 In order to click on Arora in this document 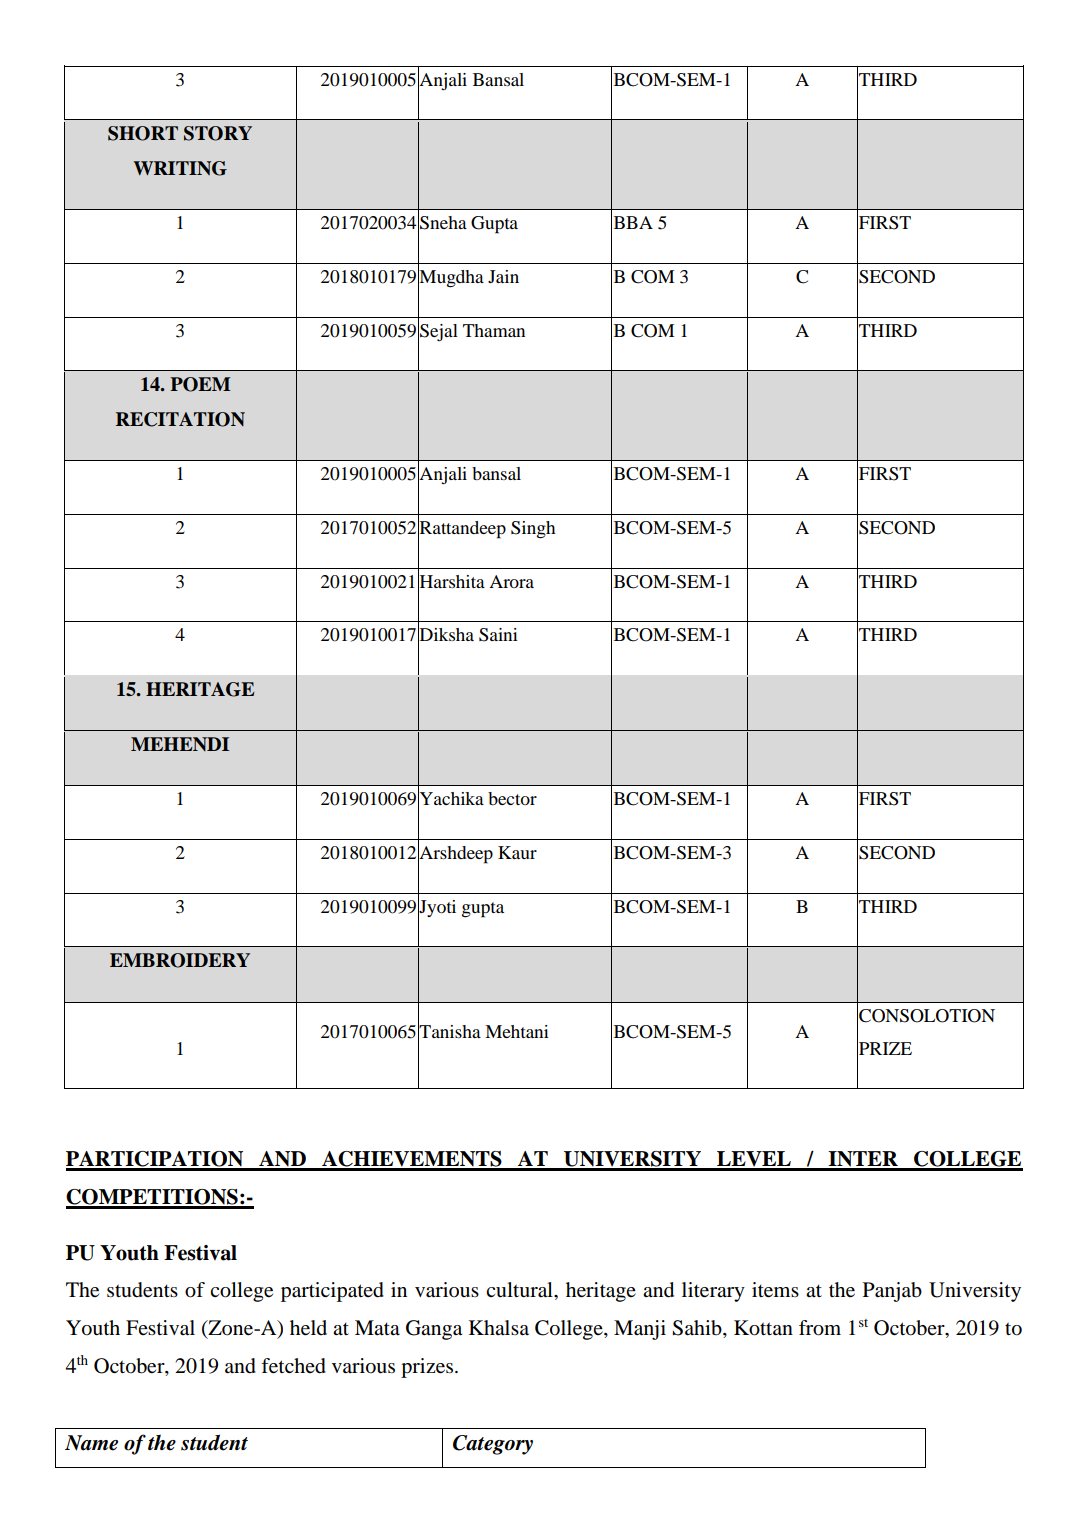, I will do `click(511, 581)`.
